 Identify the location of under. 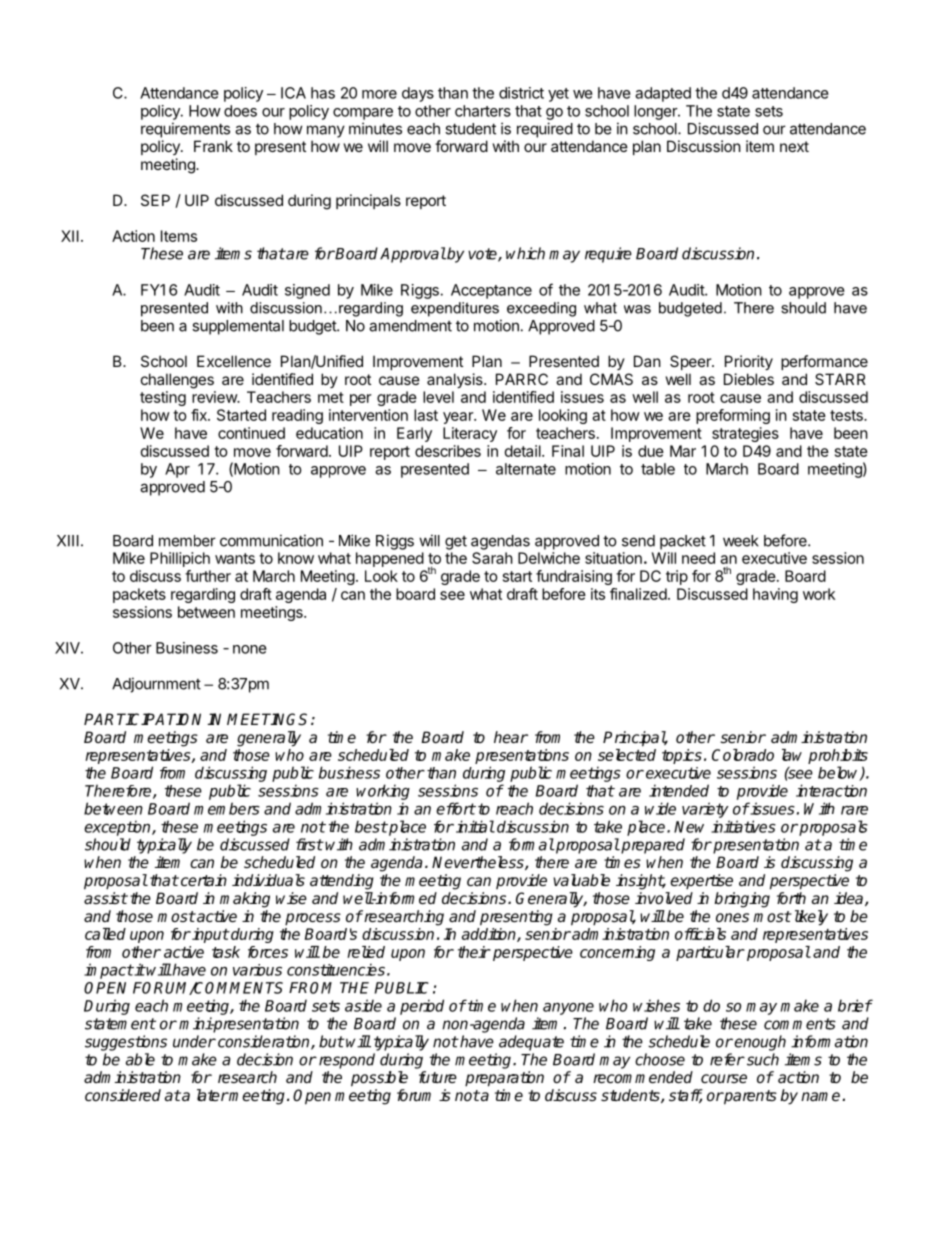
(194, 1041).
